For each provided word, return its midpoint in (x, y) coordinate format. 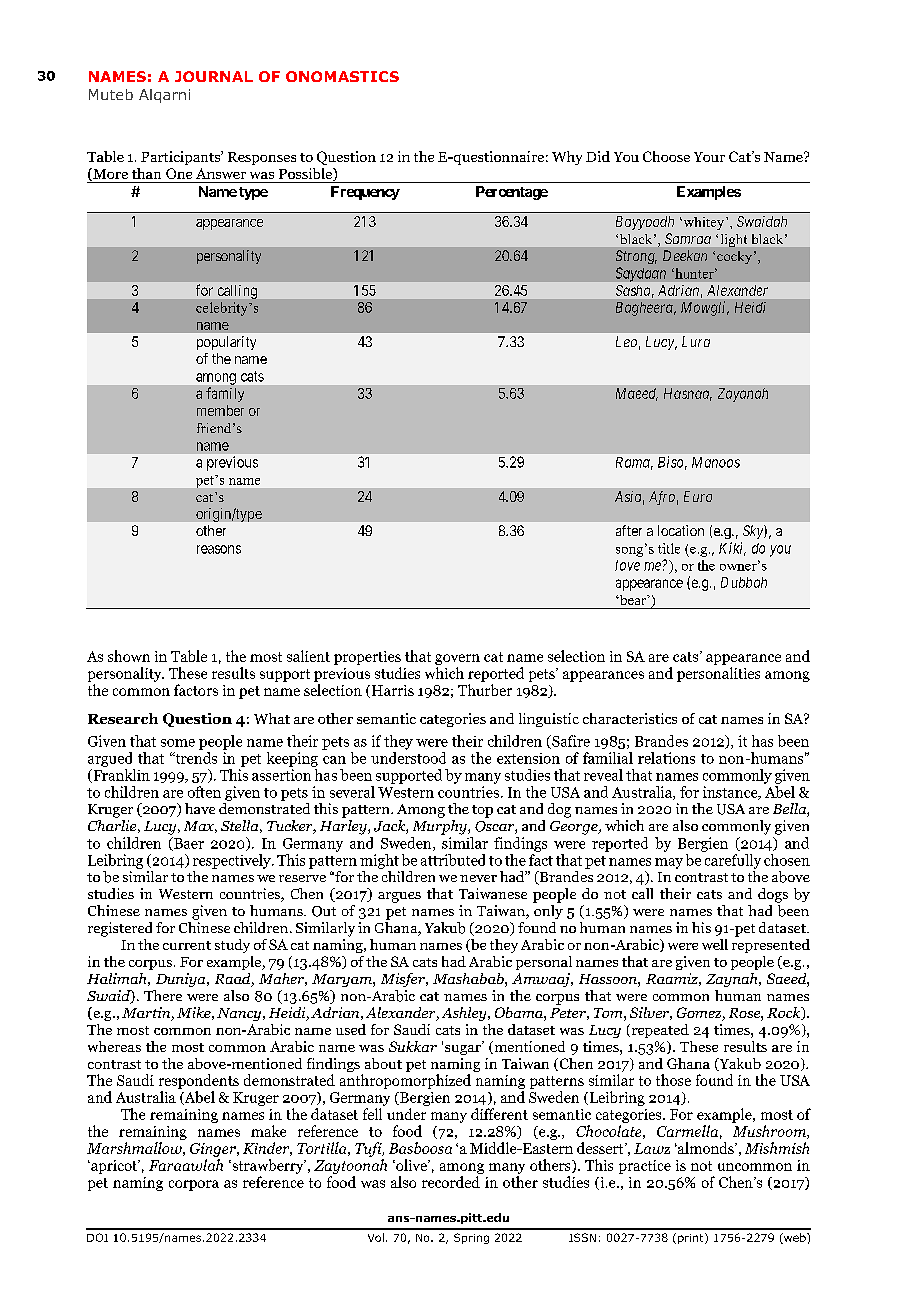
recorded (451, 1182)
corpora (194, 1185)
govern (457, 661)
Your (709, 157)
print (692, 1238)
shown (129, 656)
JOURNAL (214, 76)
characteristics (630, 718)
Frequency (365, 193)
